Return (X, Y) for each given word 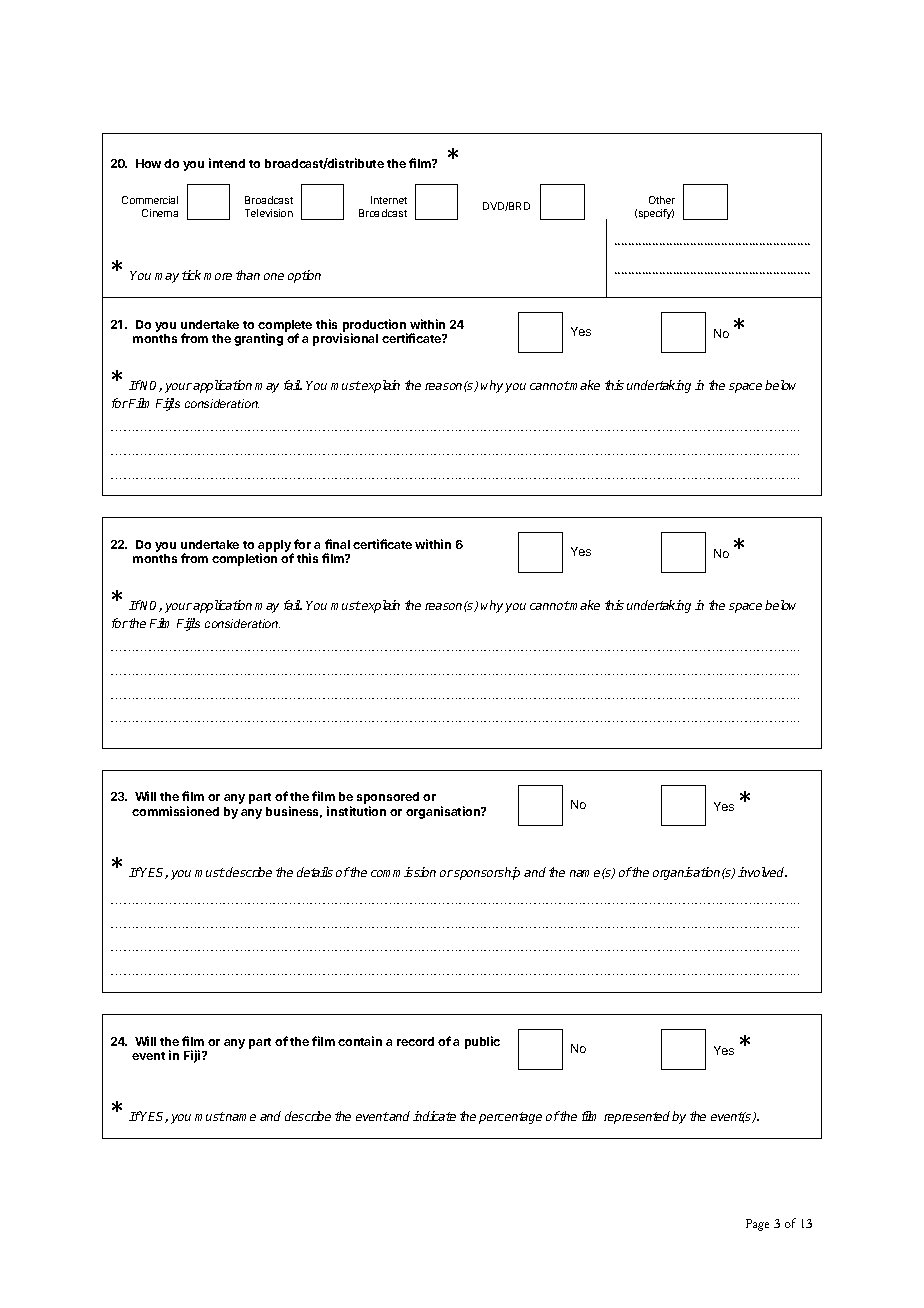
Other (662, 200)
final (337, 544)
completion (244, 559)
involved (762, 872)
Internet (389, 200)
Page (757, 1225)
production (375, 326)
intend (227, 163)
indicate (434, 1116)
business (294, 812)
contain (360, 1041)
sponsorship (487, 873)
